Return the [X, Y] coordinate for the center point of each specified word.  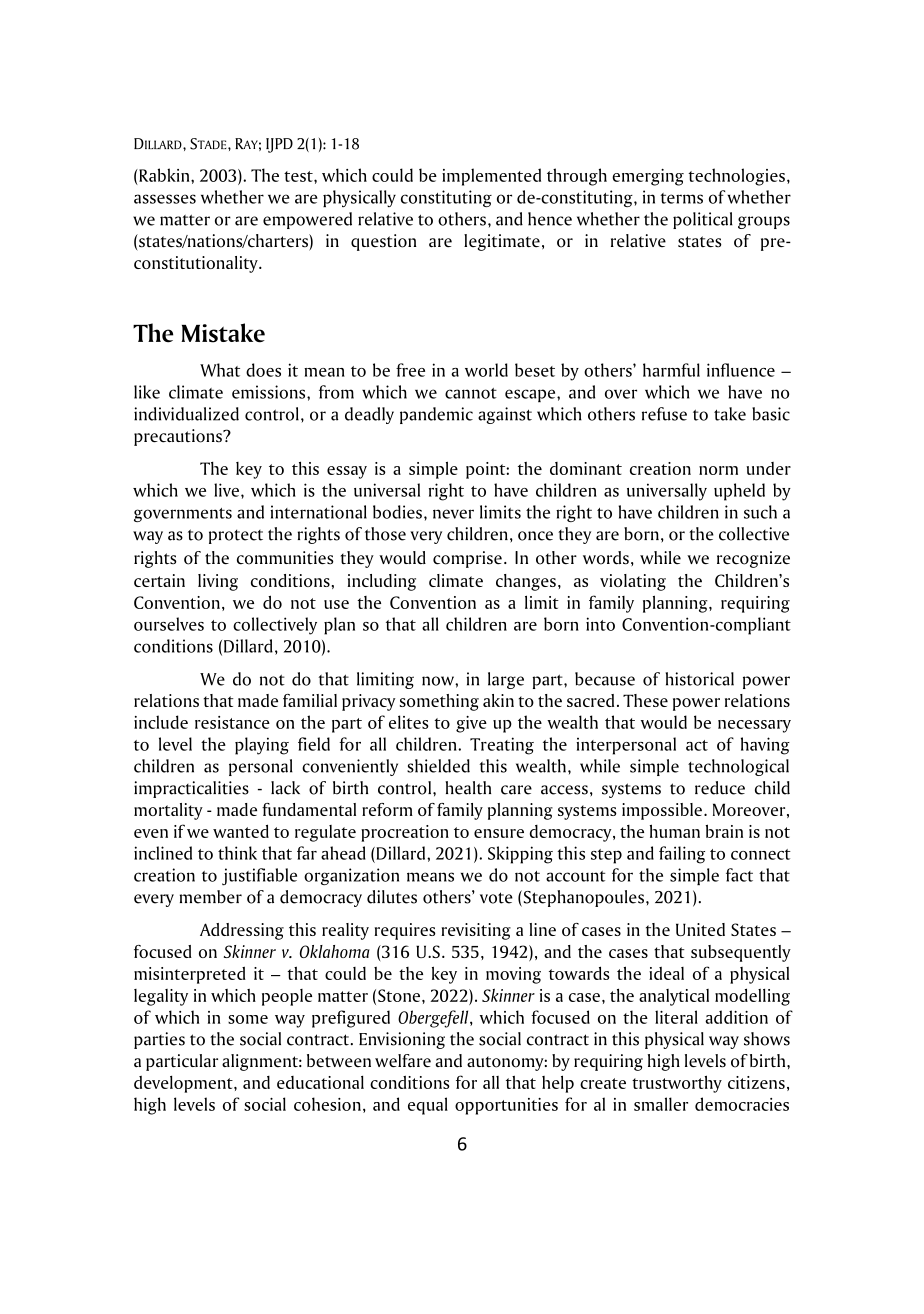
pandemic [436, 415]
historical [700, 679]
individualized [186, 414]
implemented [491, 177]
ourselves [169, 624]
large [506, 680]
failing [682, 855]
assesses [165, 199]
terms [681, 198]
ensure [499, 833]
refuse [664, 414]
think [237, 853]
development [184, 1084]
